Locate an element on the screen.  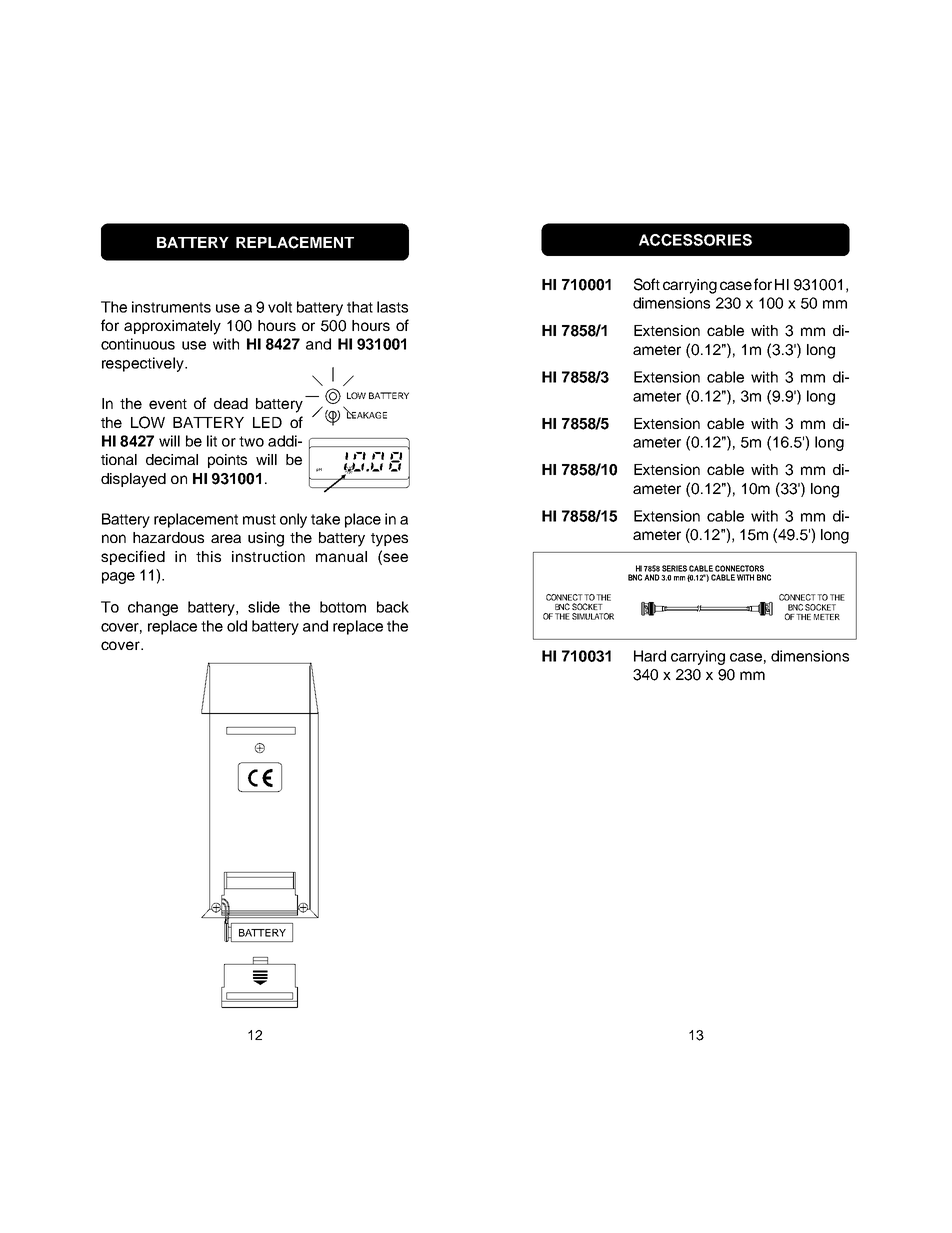
ACCESSORIES is located at coordinates (695, 240).
